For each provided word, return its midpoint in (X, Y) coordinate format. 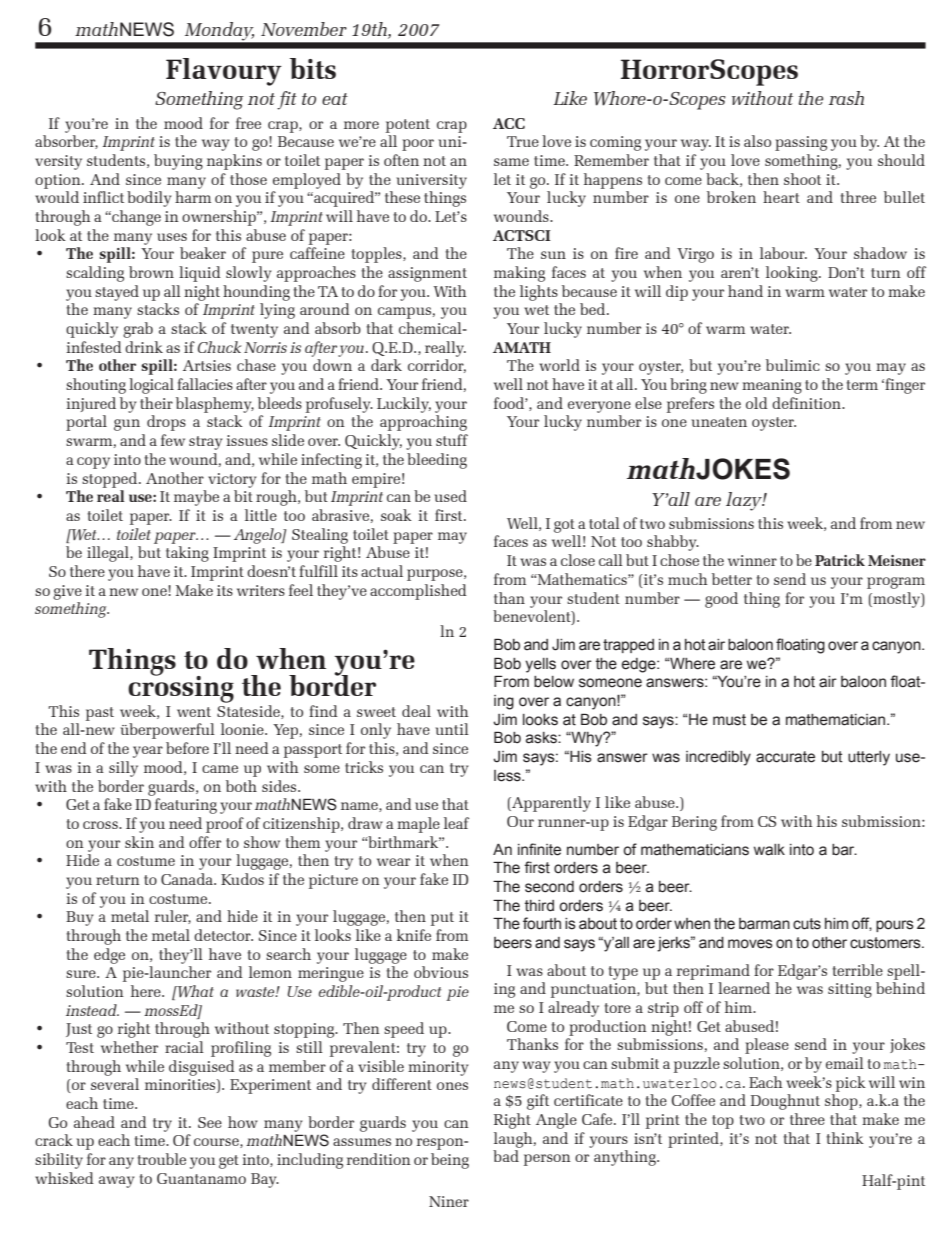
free (248, 123)
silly (123, 769)
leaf (456, 823)
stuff (452, 440)
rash (846, 98)
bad (506, 1156)
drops (166, 423)
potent (408, 126)
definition (808, 403)
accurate (785, 757)
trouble (161, 1159)
